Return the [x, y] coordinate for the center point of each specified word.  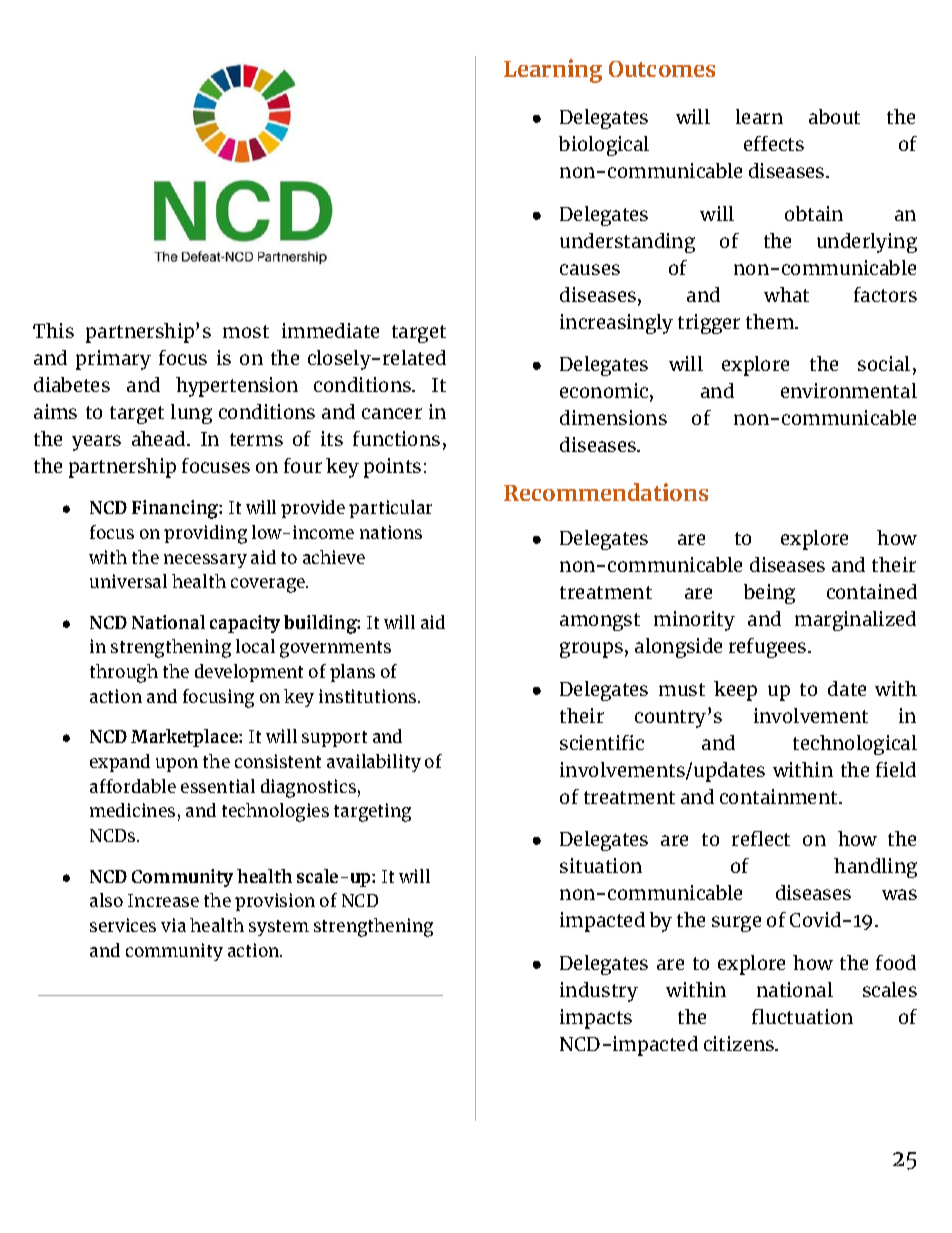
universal [128, 581]
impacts [596, 1019]
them [771, 321]
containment [780, 796]
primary [113, 360]
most [246, 331]
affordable [133, 786]
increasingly [616, 324]
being [769, 594]
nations [391, 532]
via [173, 925]
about [834, 116]
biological [604, 146]
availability [374, 763]
